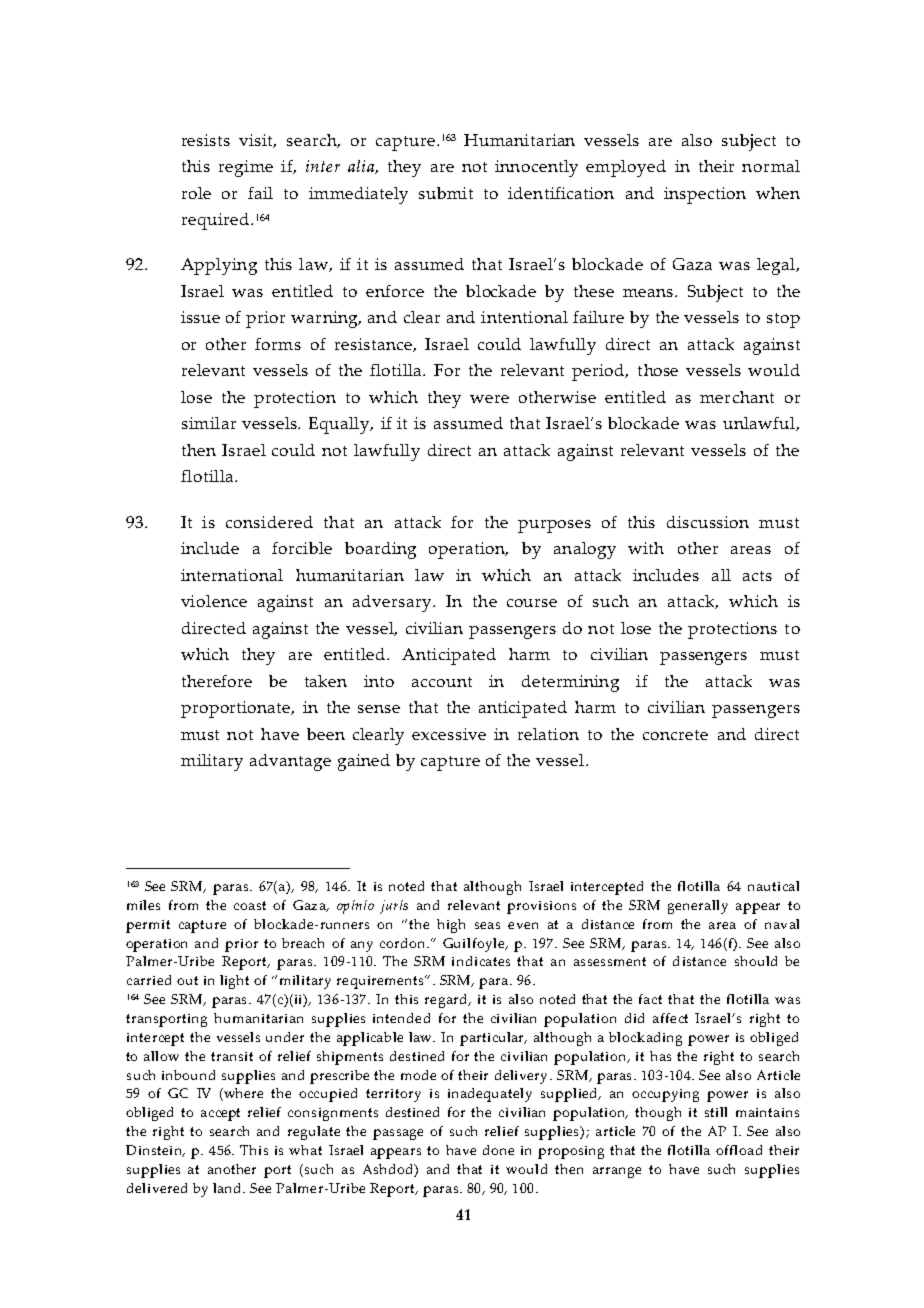  Describe the element at coordinates (246, 168) in the image. I see `regime` at that location.
